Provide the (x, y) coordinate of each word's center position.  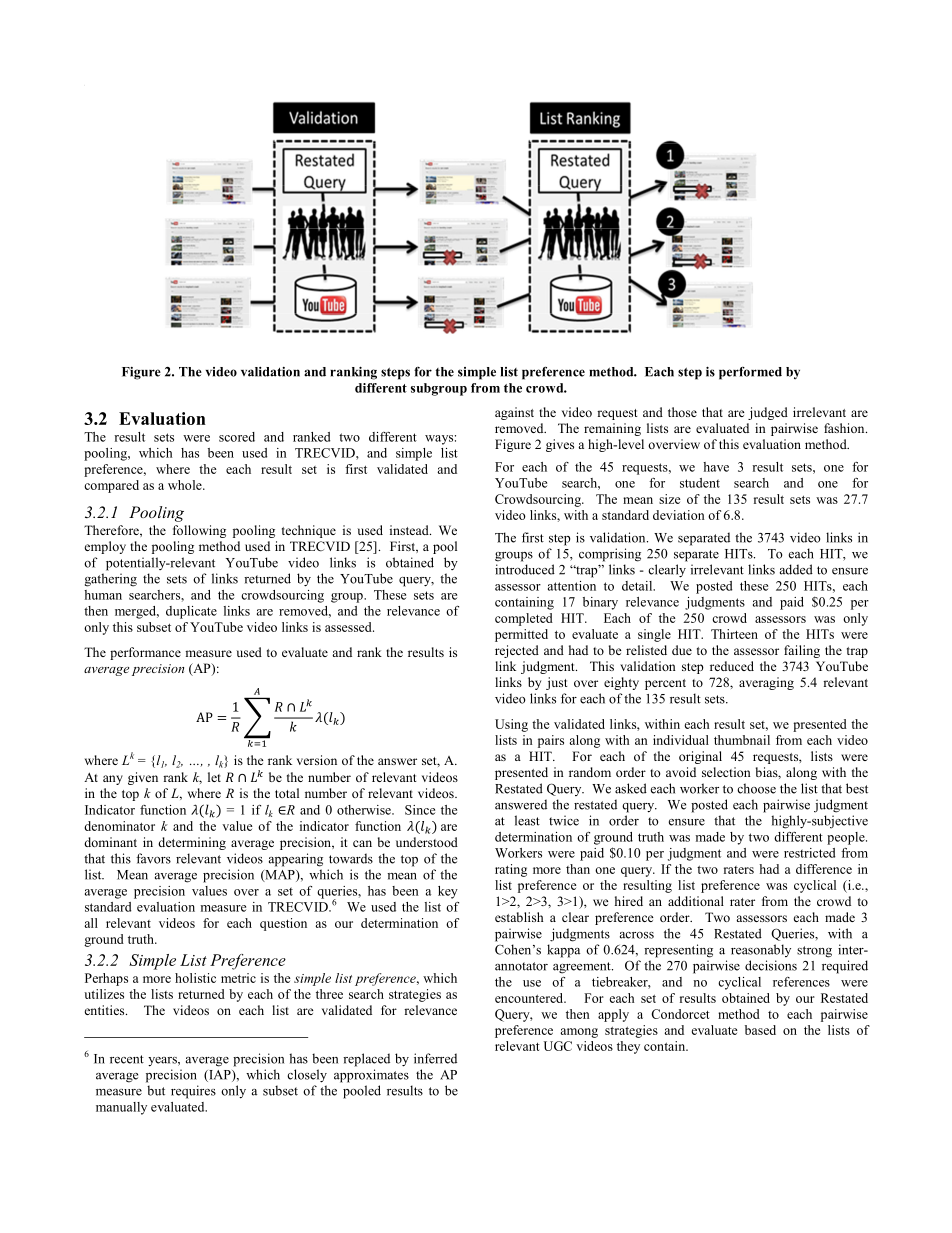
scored (237, 437)
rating (511, 870)
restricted (809, 853)
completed (524, 619)
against (514, 413)
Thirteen (734, 634)
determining (192, 843)
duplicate (191, 612)
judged (768, 413)
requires (193, 1092)
